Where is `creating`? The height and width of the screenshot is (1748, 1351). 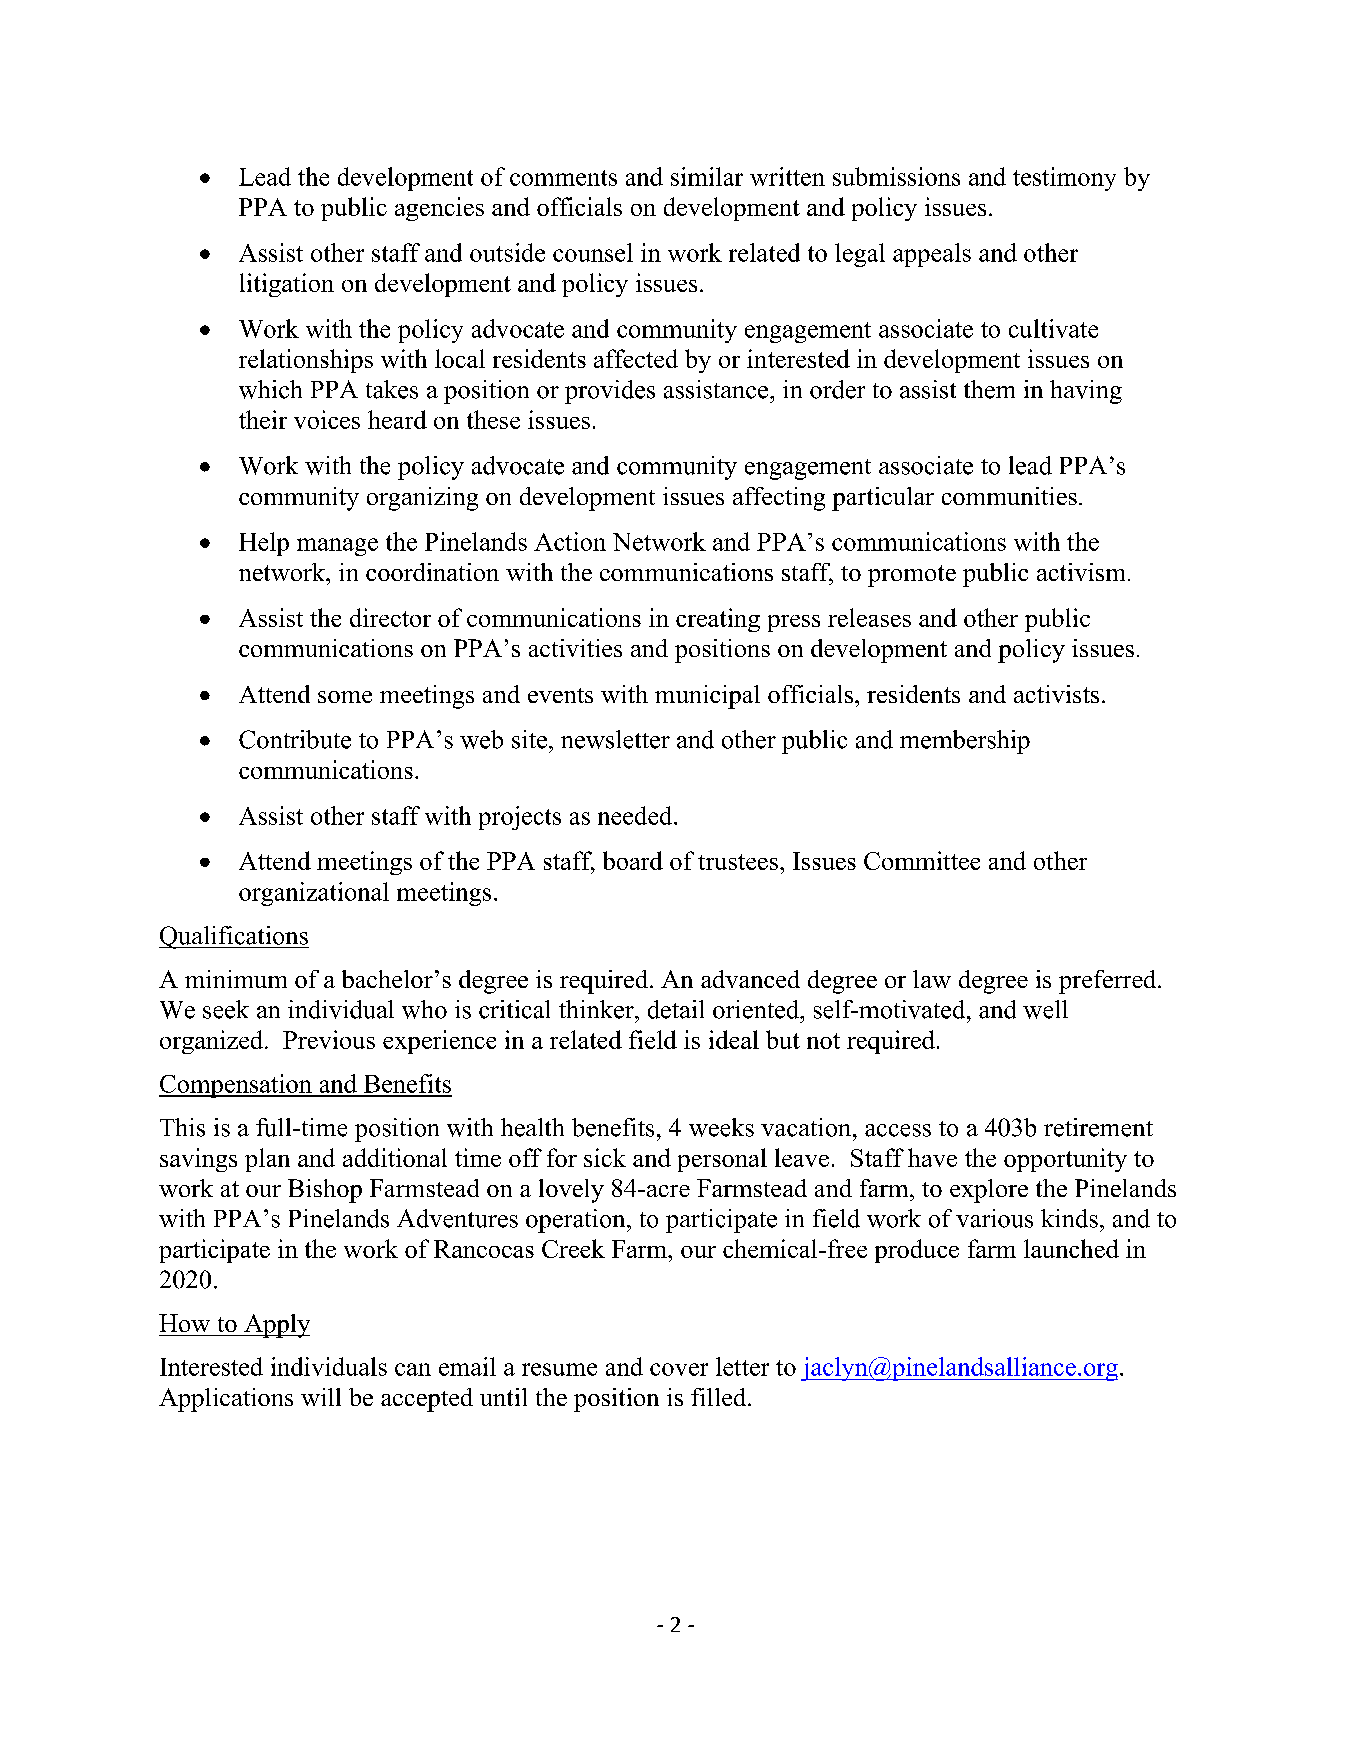 creating is located at coordinates (718, 620).
